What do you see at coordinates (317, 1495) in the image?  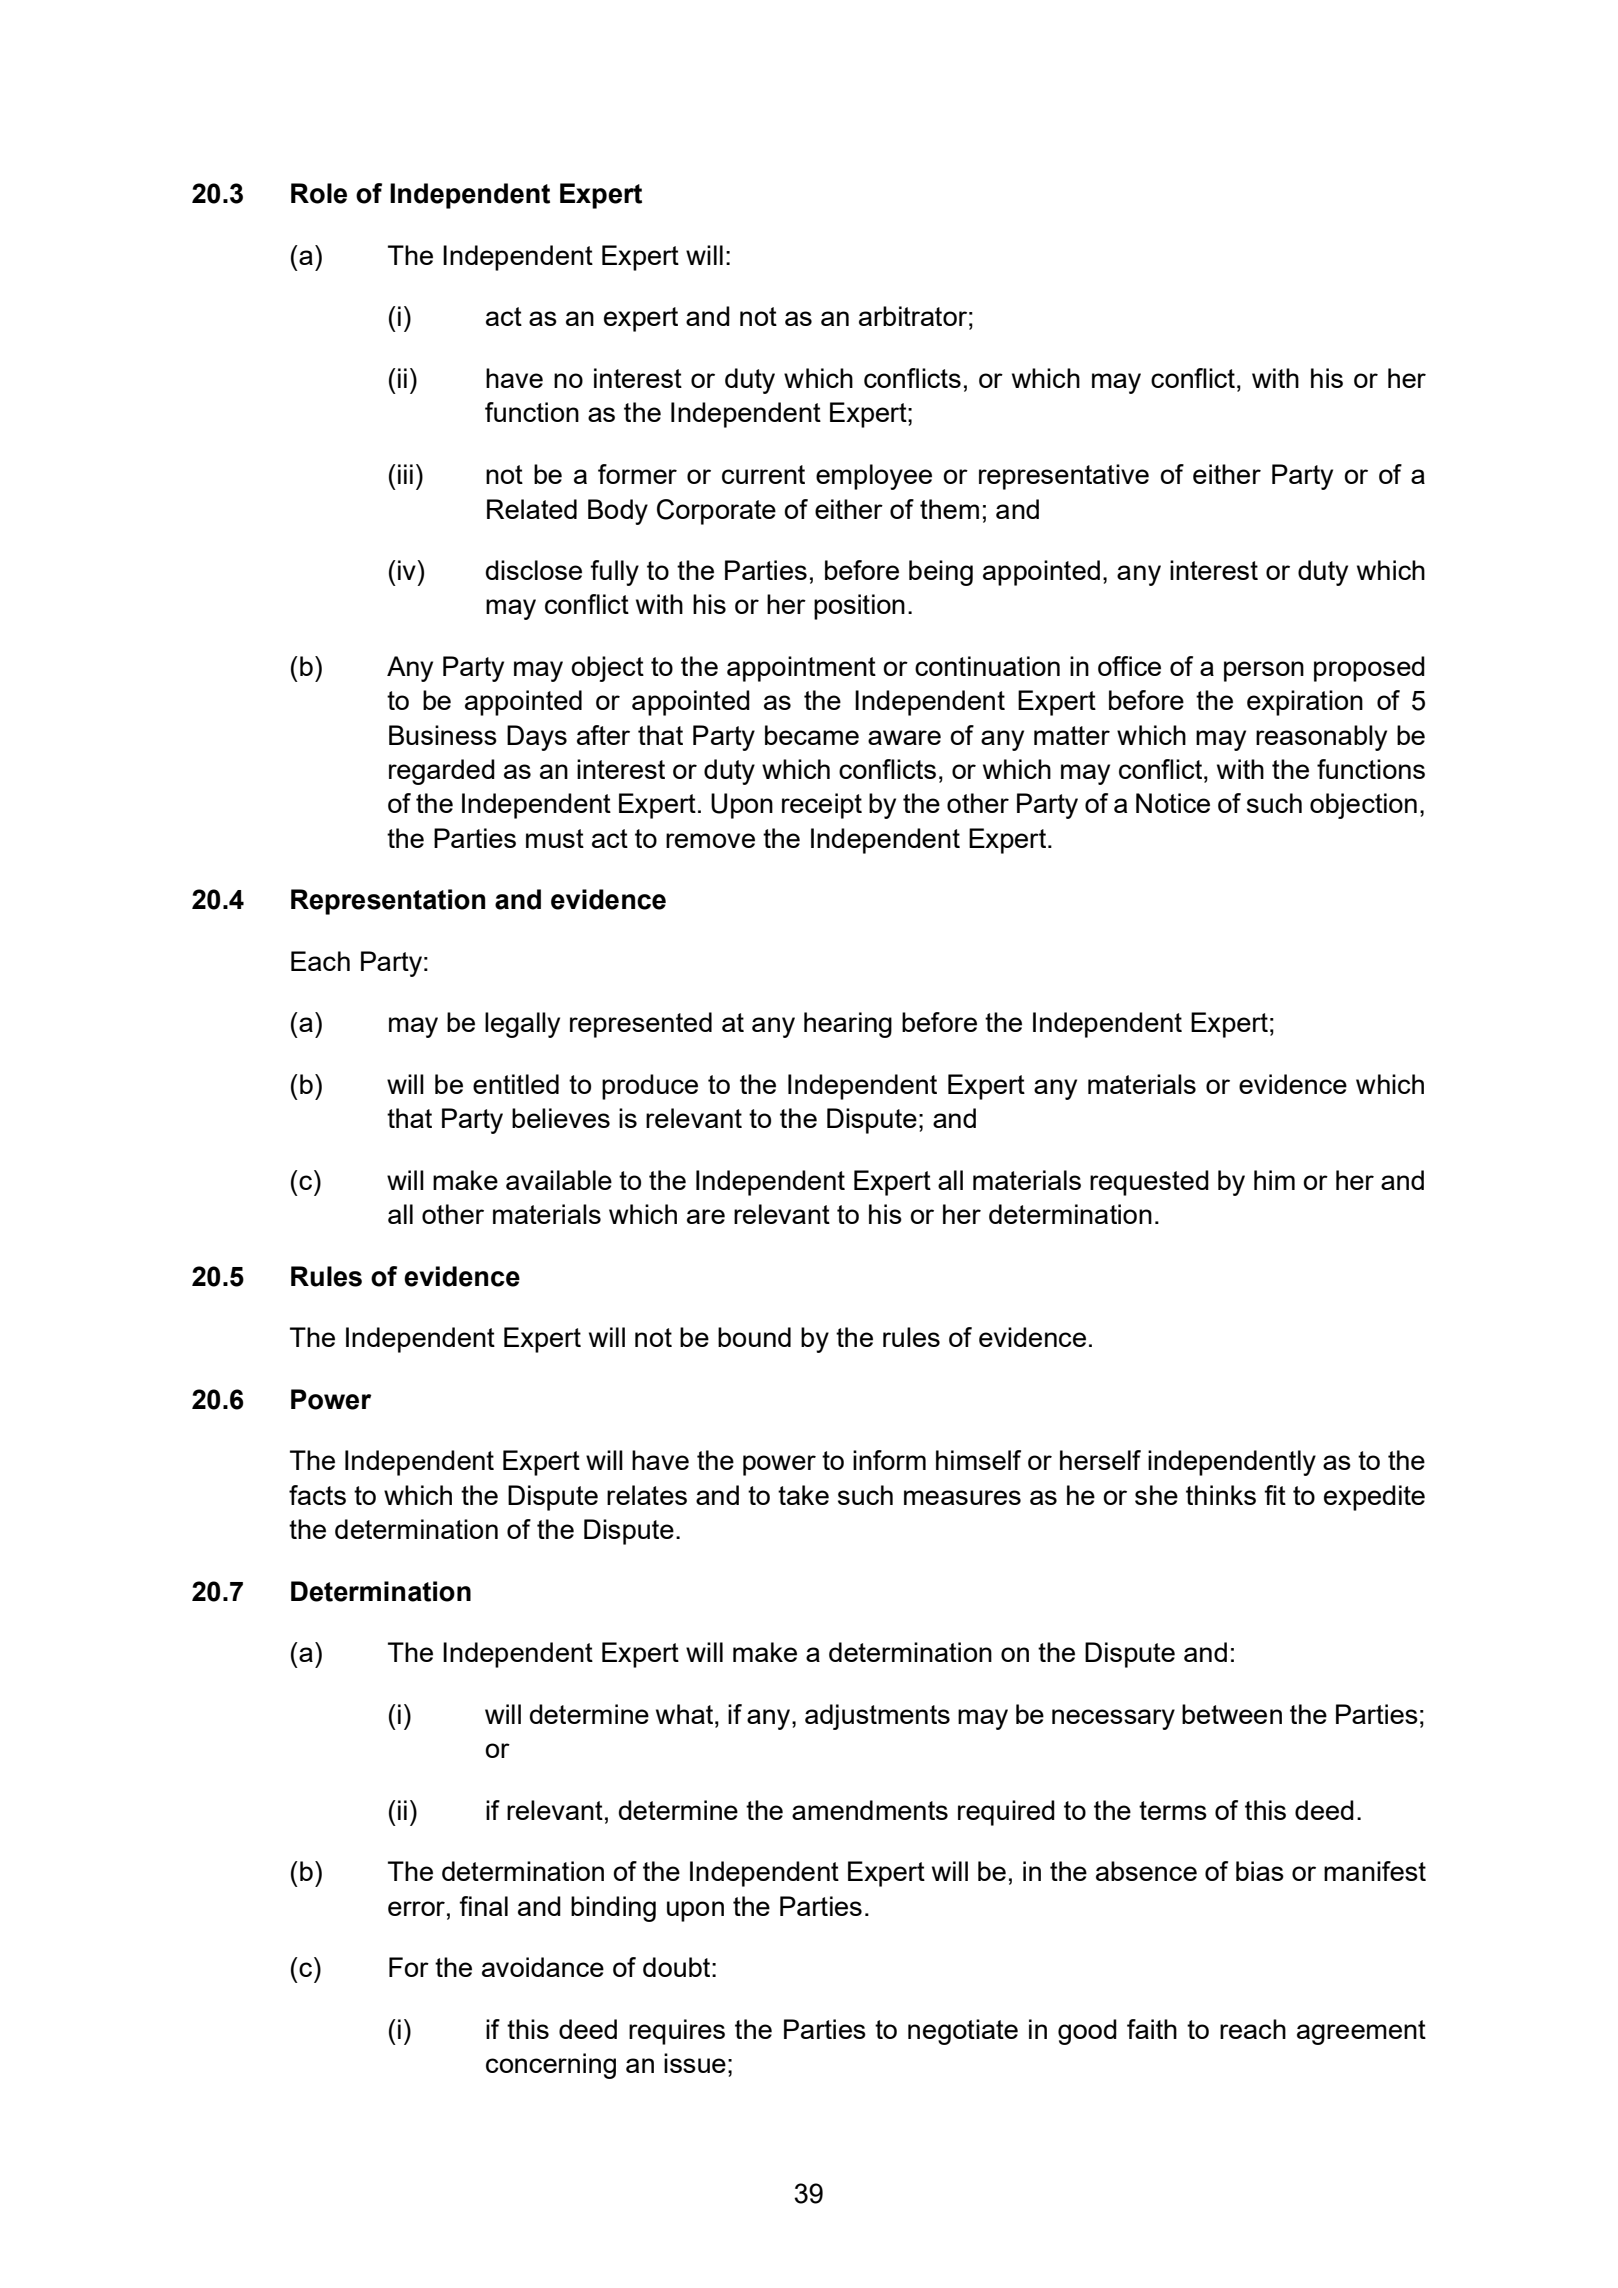 I see `facts` at bounding box center [317, 1495].
